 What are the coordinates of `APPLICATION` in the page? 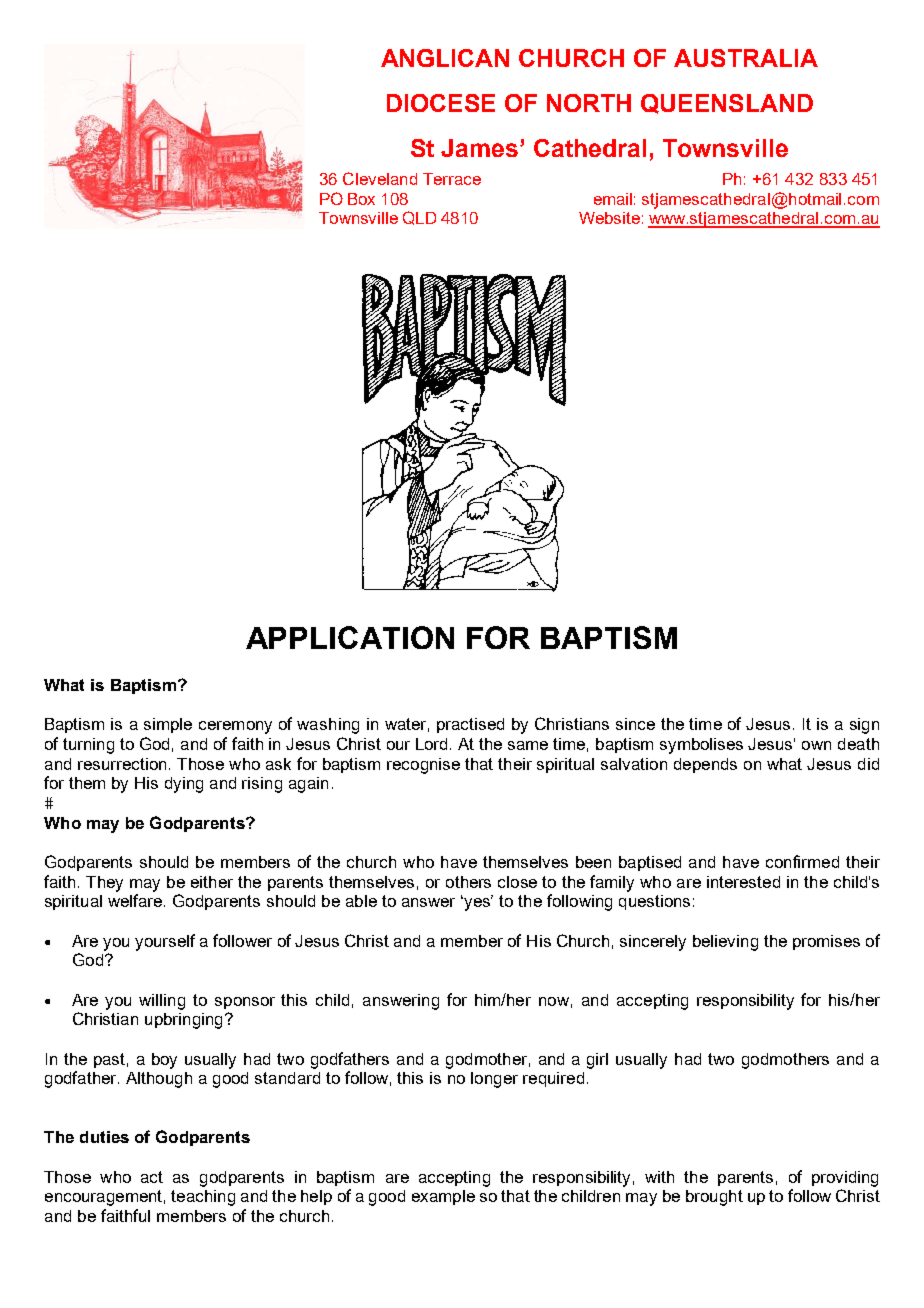 It's located at (350, 637).
